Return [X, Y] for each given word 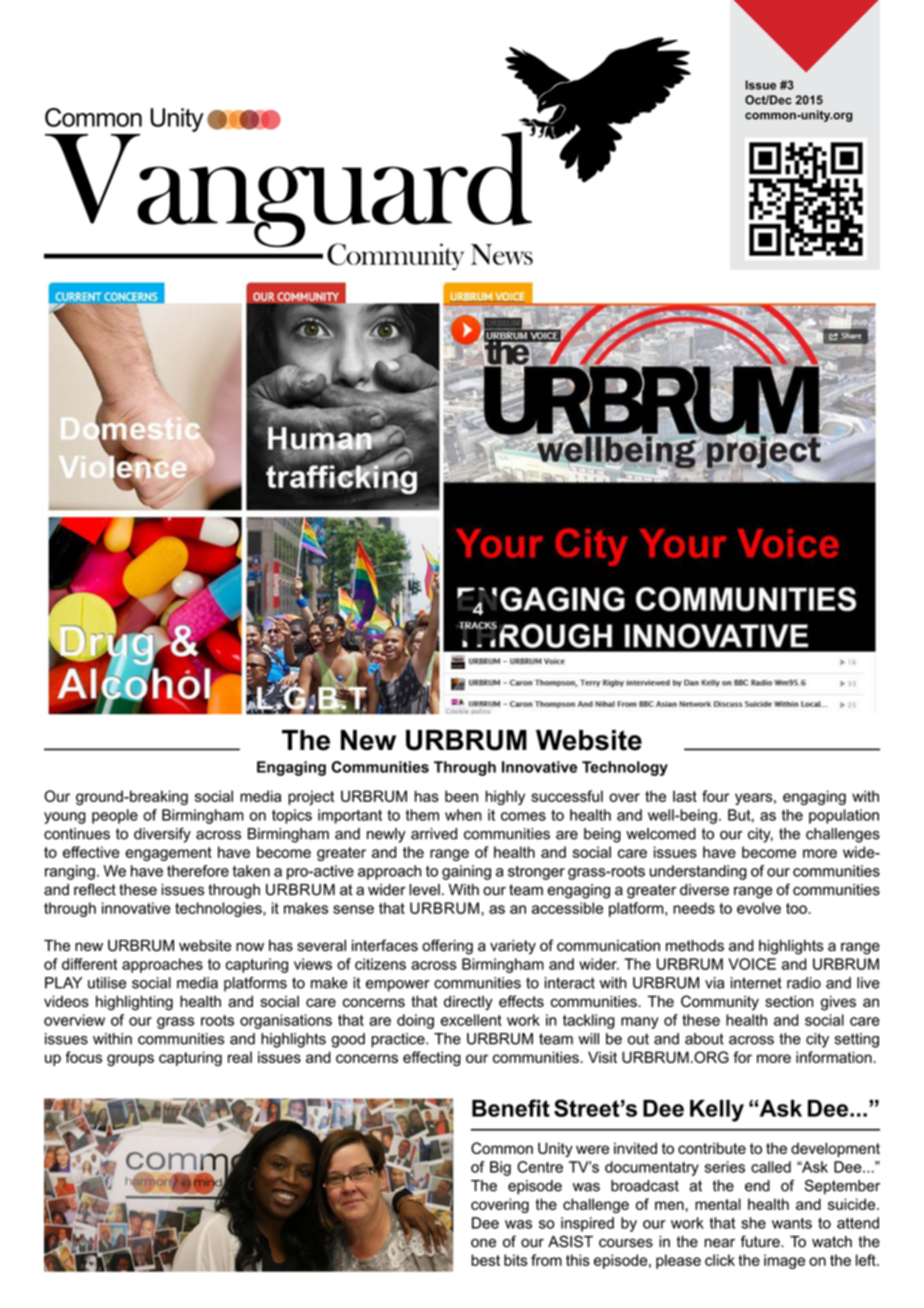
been [461, 796]
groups [130, 1060]
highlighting [134, 1003]
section [789, 1001]
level [424, 890]
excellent [471, 1020]
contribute [712, 1148]
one [483, 1243]
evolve [759, 908]
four [715, 796]
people [115, 816]
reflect [95, 889]
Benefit [511, 1108]
